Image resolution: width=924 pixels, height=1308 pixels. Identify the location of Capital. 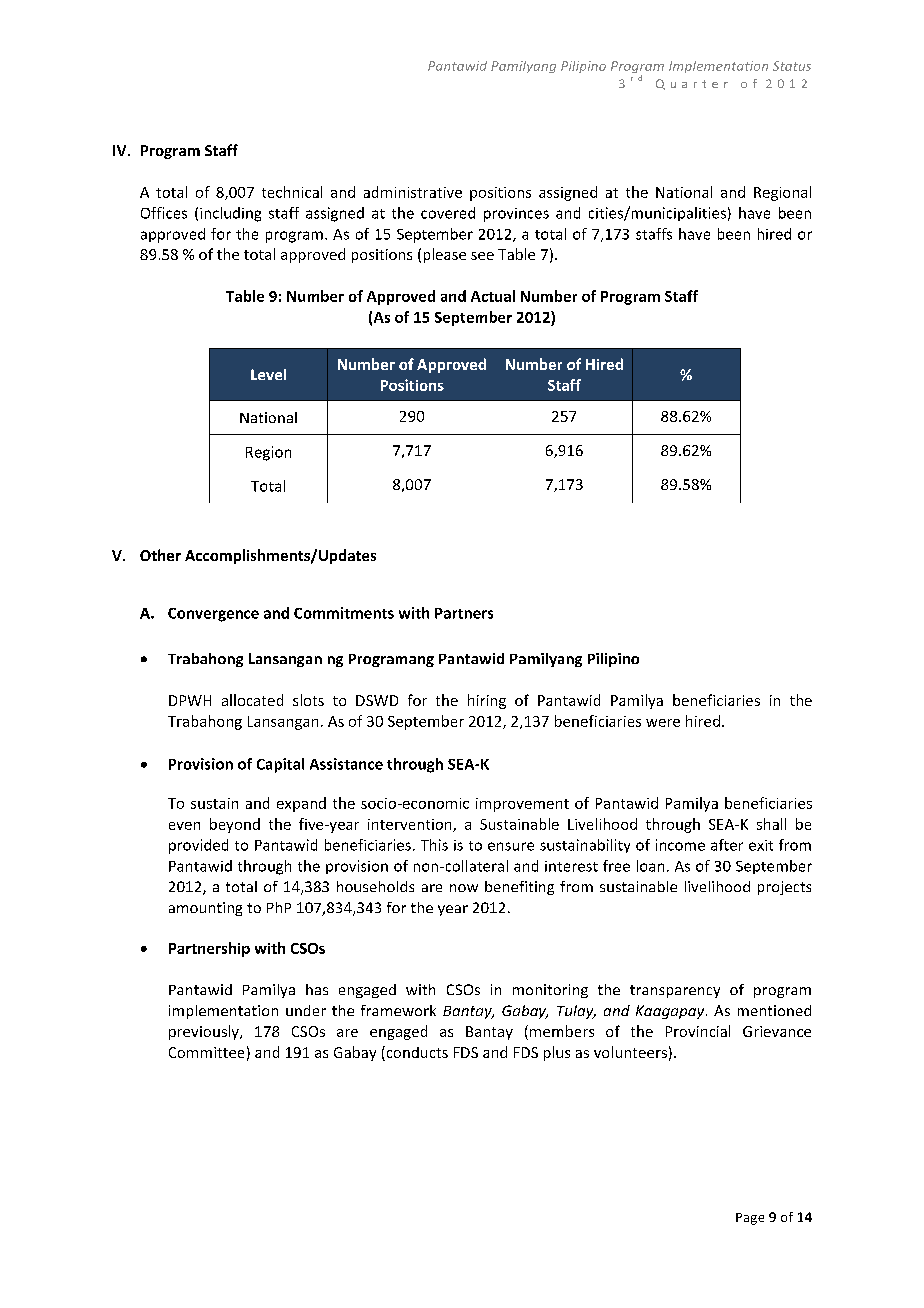
(280, 765).
